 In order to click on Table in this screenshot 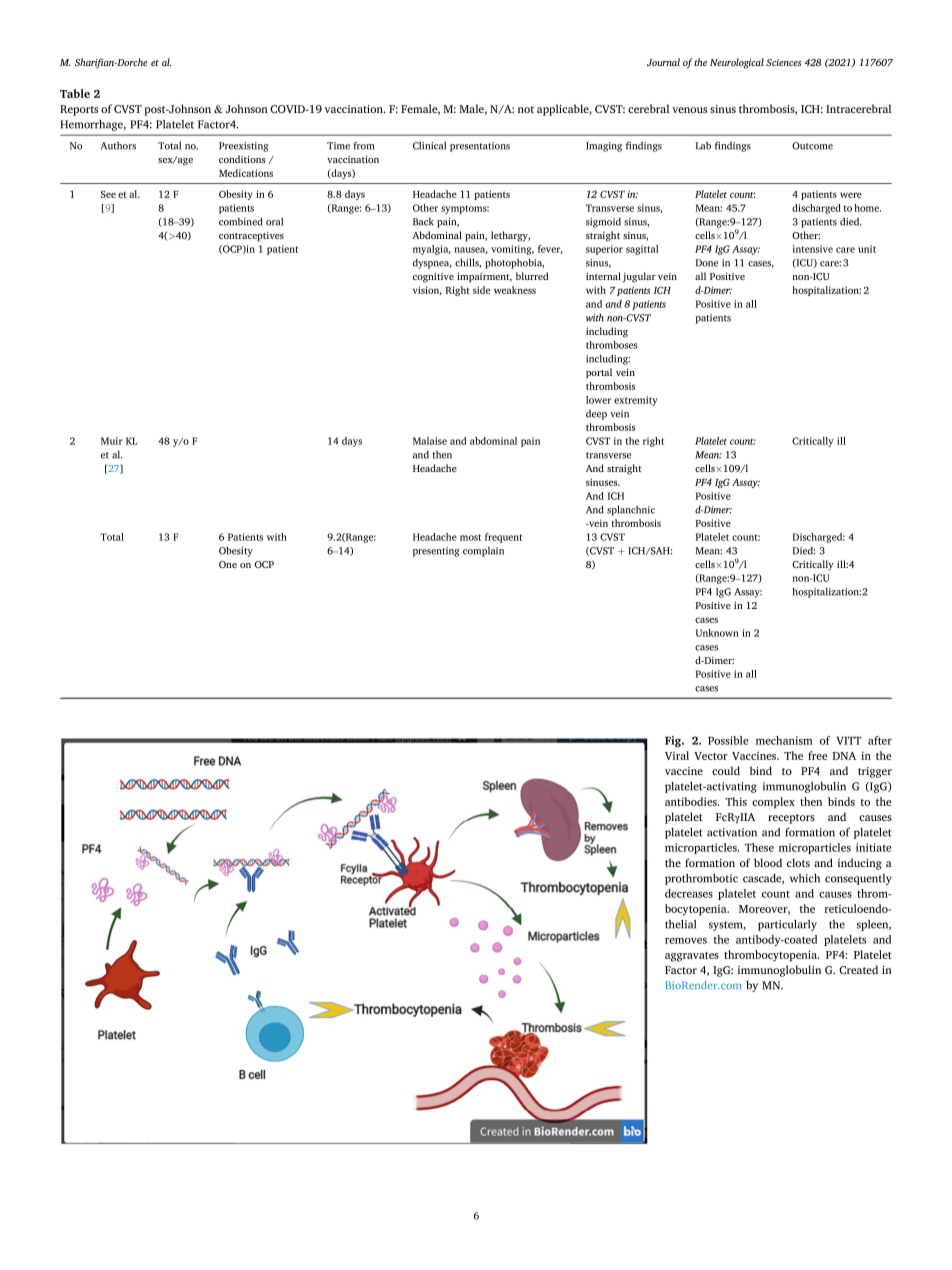, I will do `click(75, 93)`.
